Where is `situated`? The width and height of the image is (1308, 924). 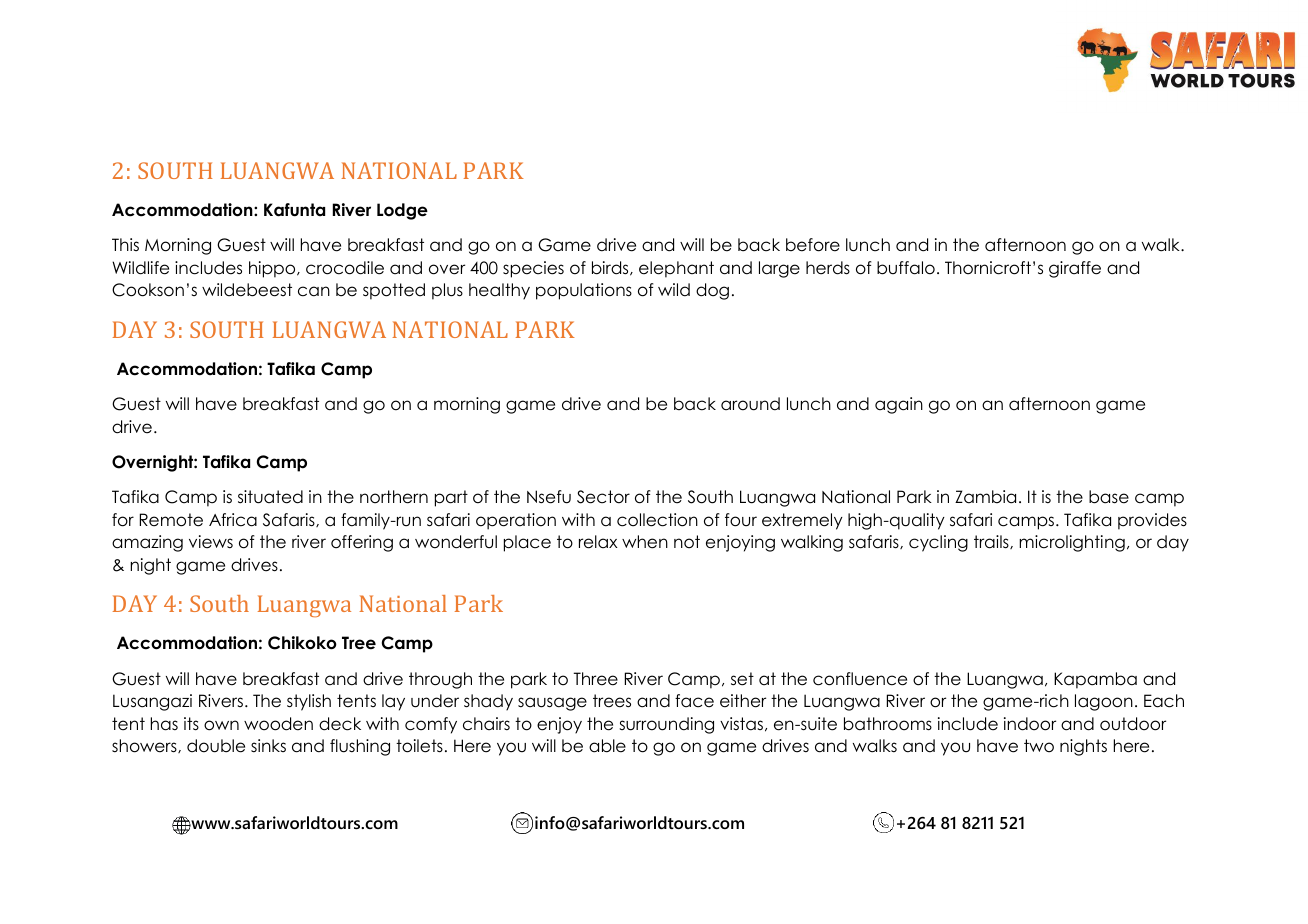
situated is located at coordinates (270, 497).
